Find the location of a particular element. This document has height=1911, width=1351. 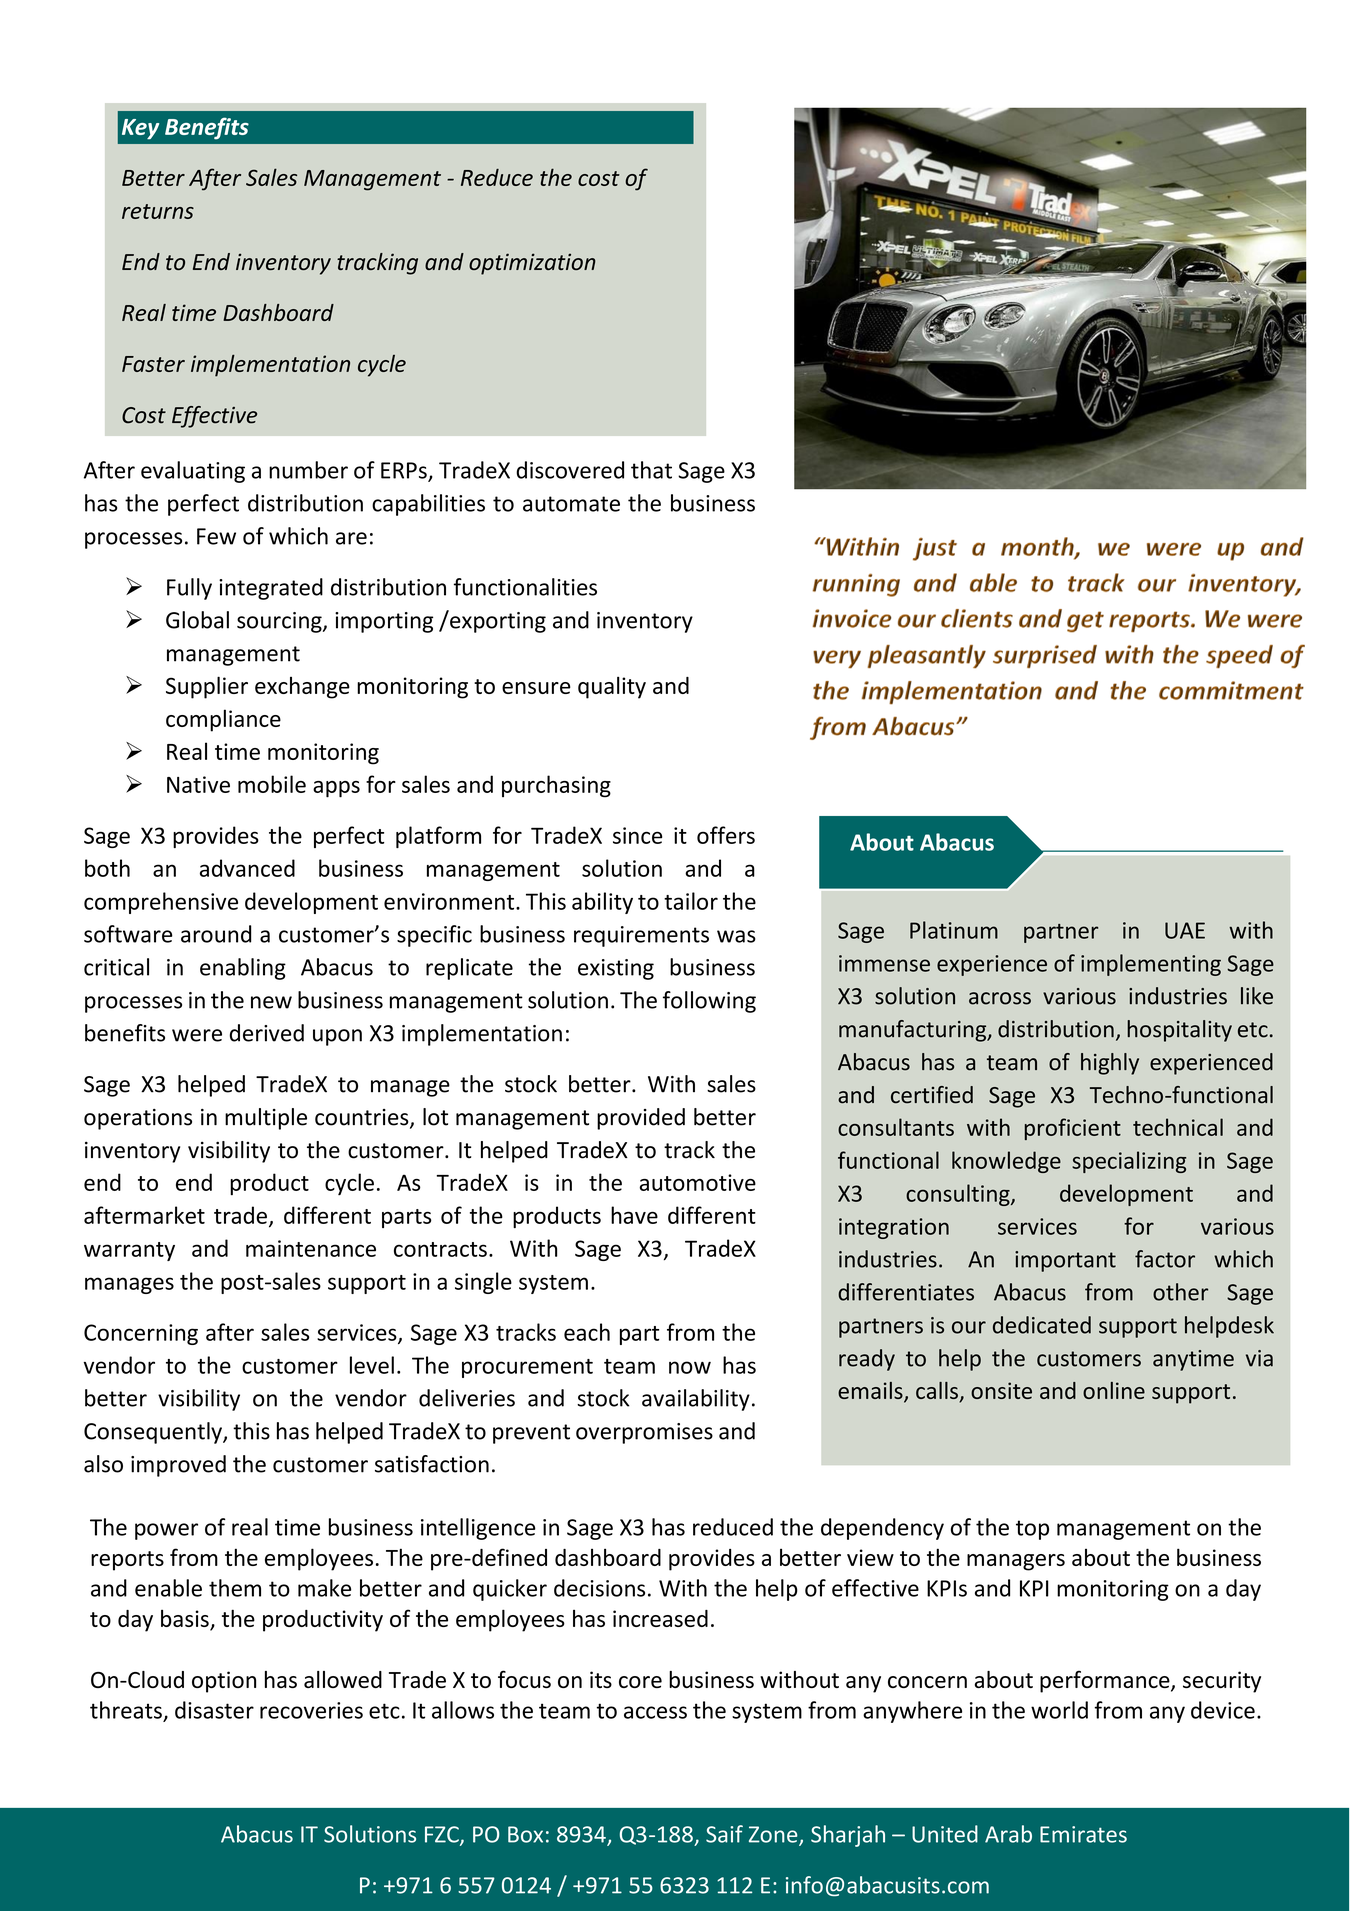

returns is located at coordinates (158, 211).
